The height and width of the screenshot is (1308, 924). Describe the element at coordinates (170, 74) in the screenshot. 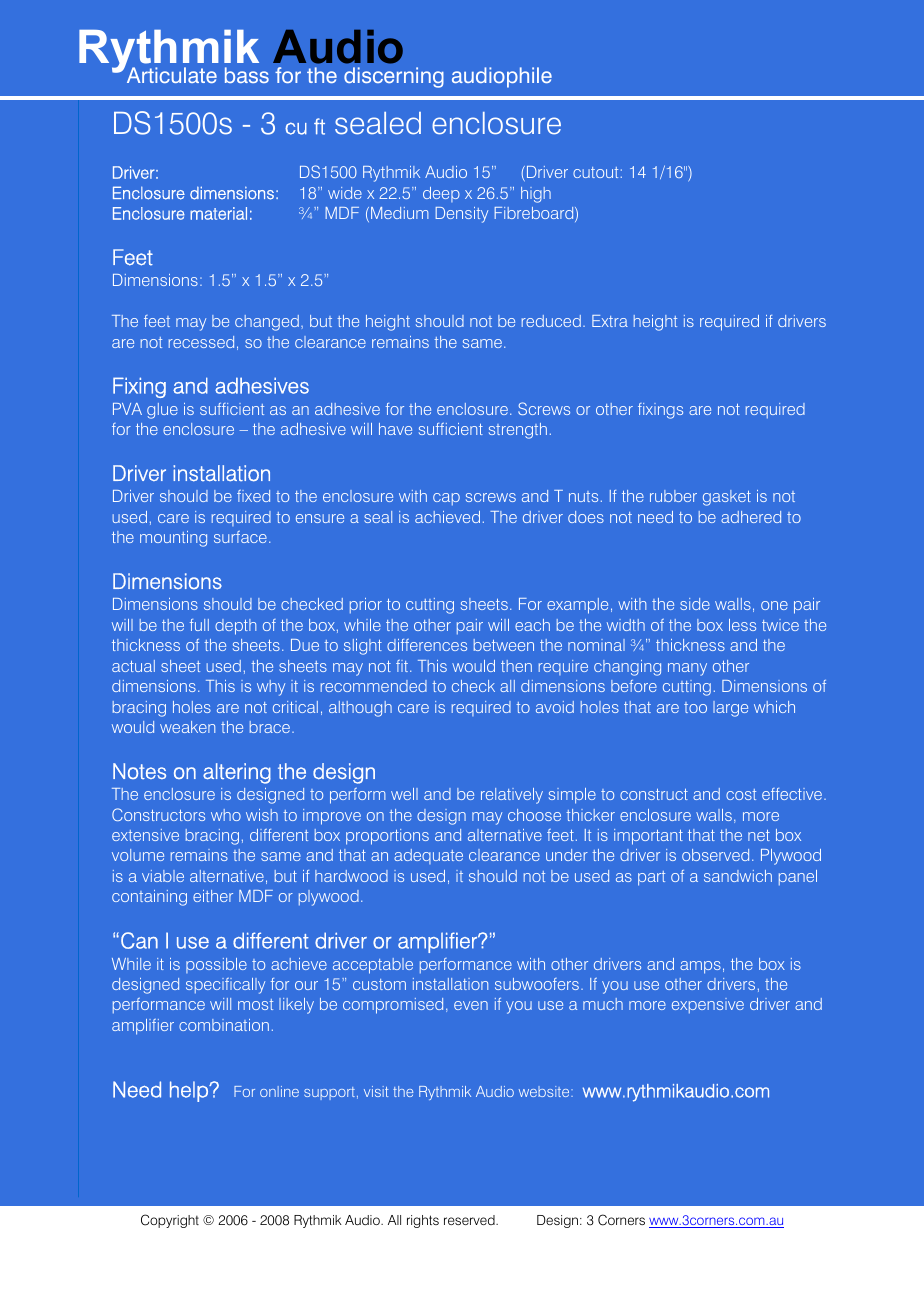

I see `Articulate` at that location.
